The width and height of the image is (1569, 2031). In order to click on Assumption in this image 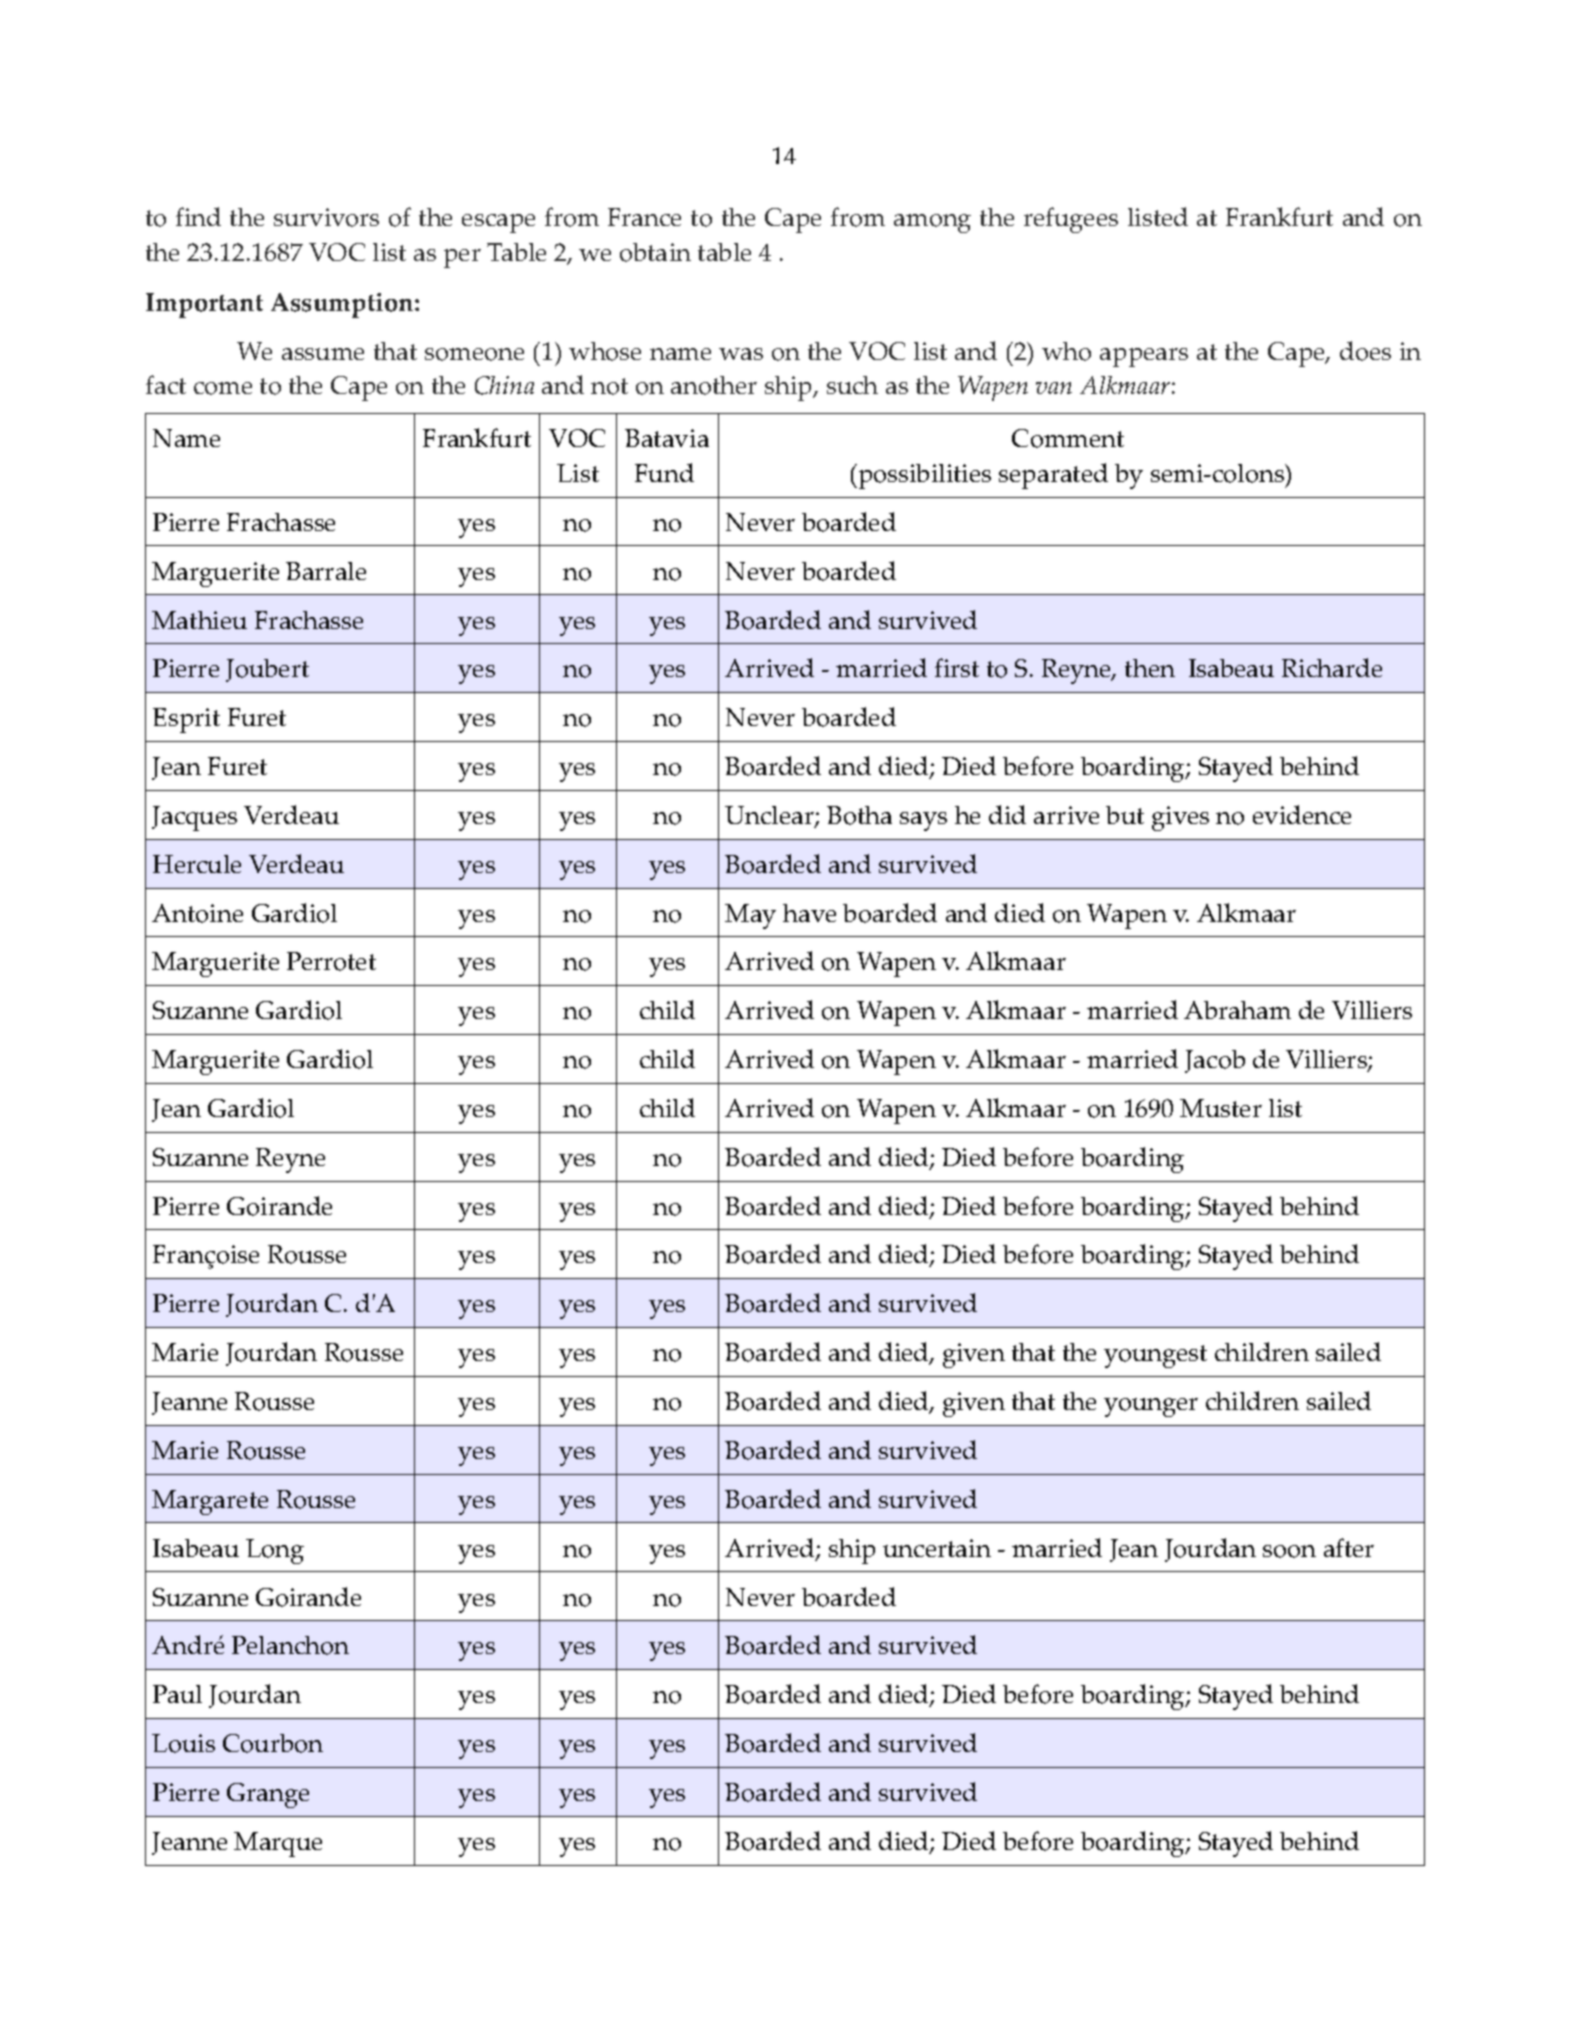, I will do `click(343, 305)`.
